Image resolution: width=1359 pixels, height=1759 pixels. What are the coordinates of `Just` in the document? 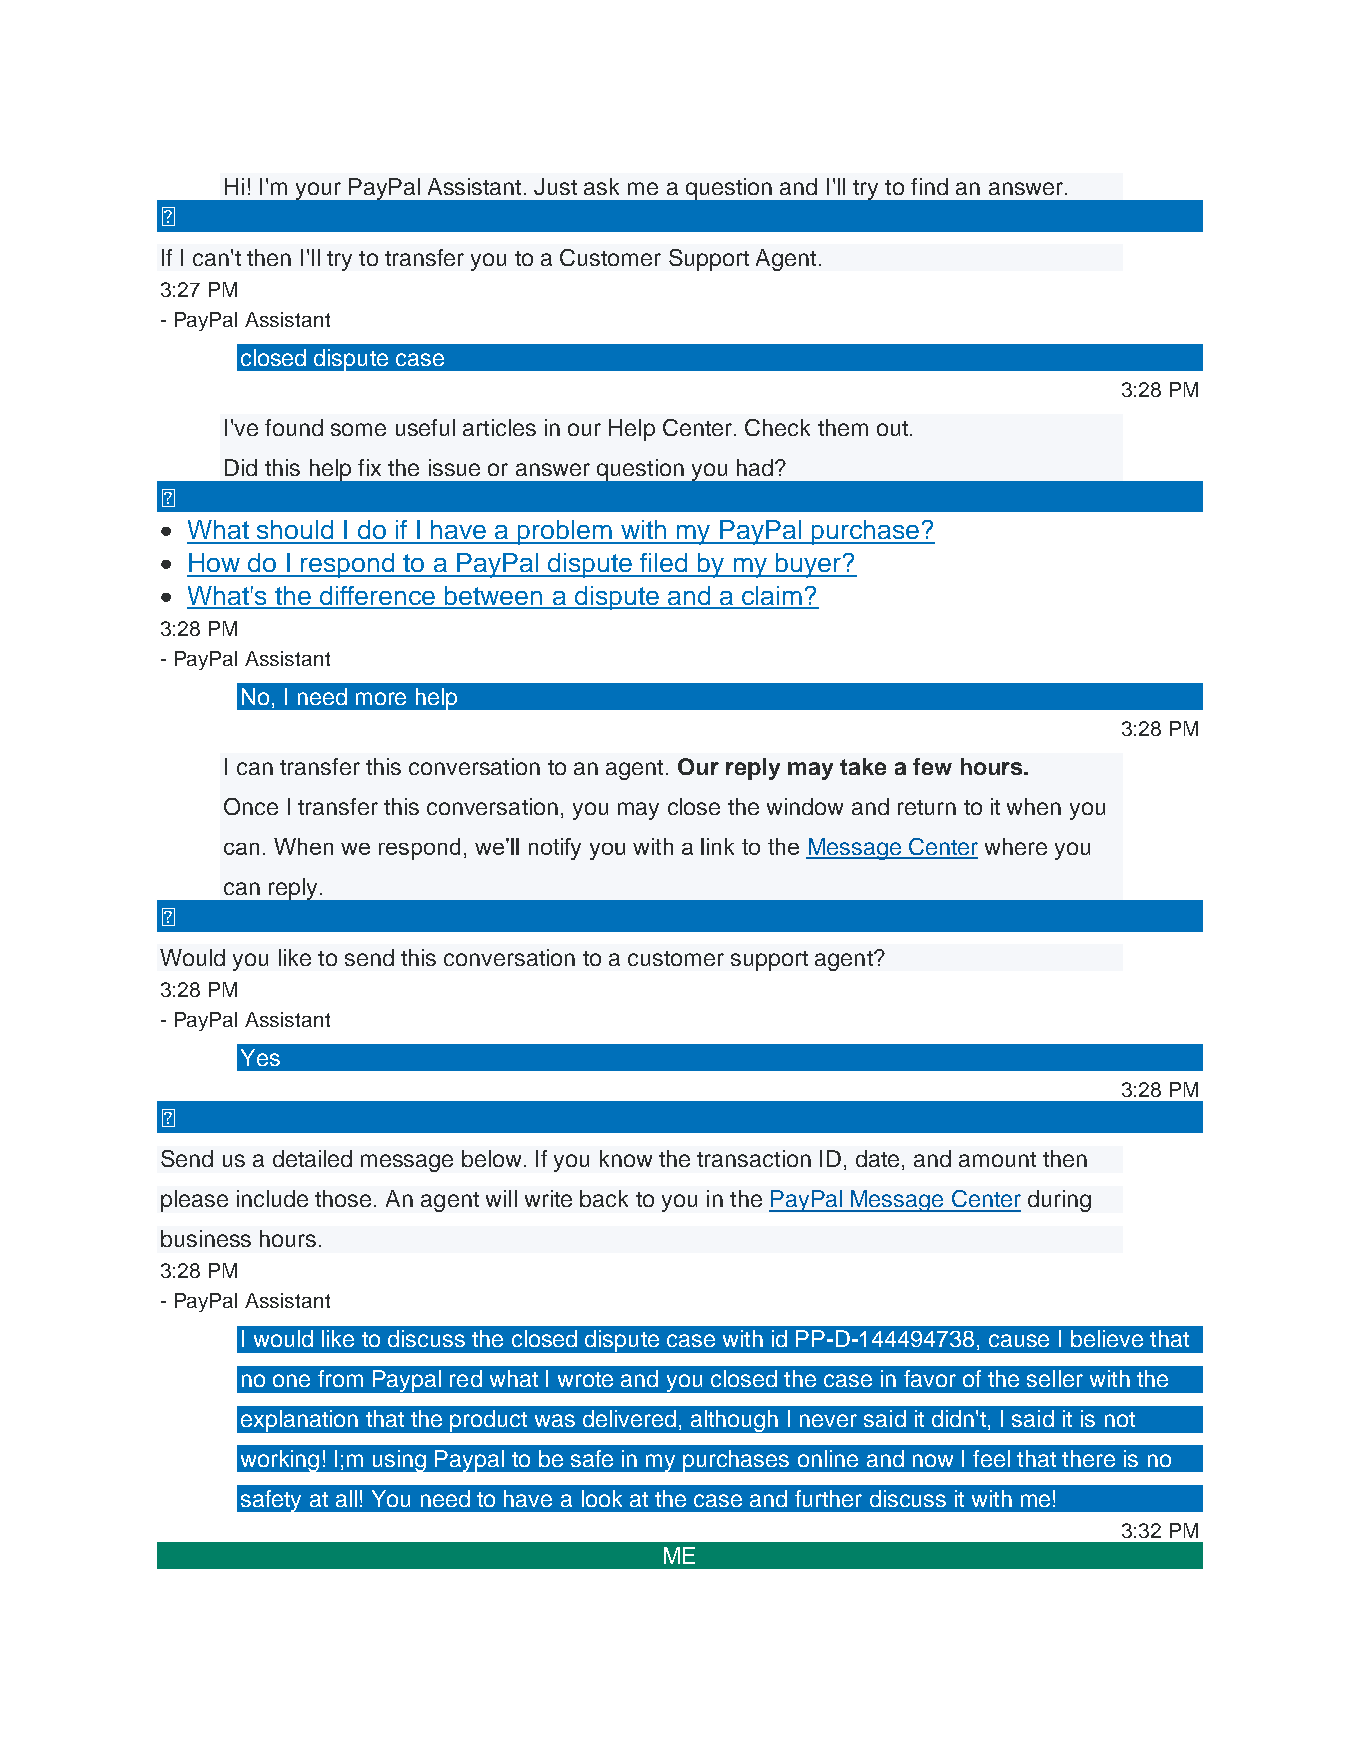 It's located at (555, 186).
